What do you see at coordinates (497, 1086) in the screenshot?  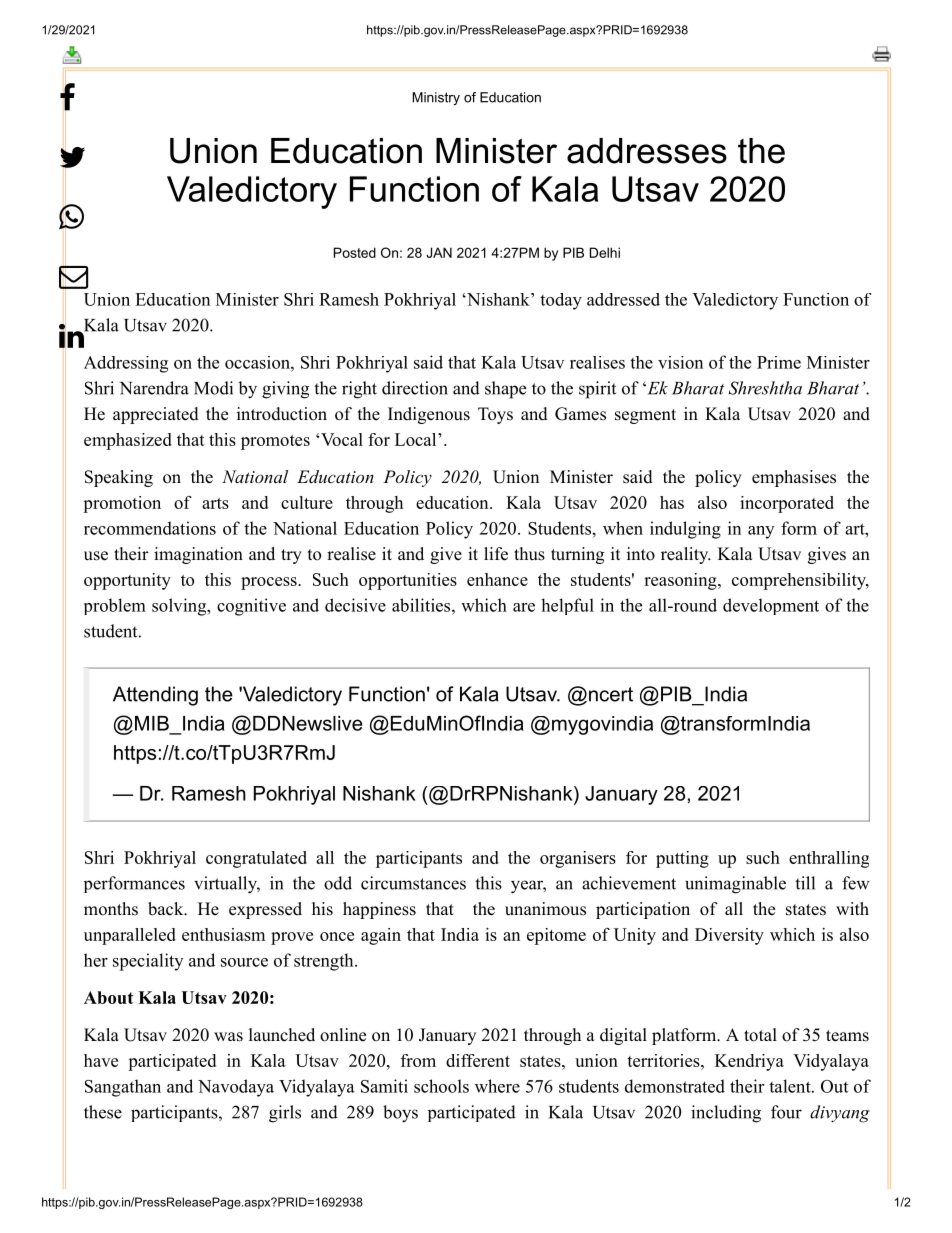 I see `where` at bounding box center [497, 1086].
